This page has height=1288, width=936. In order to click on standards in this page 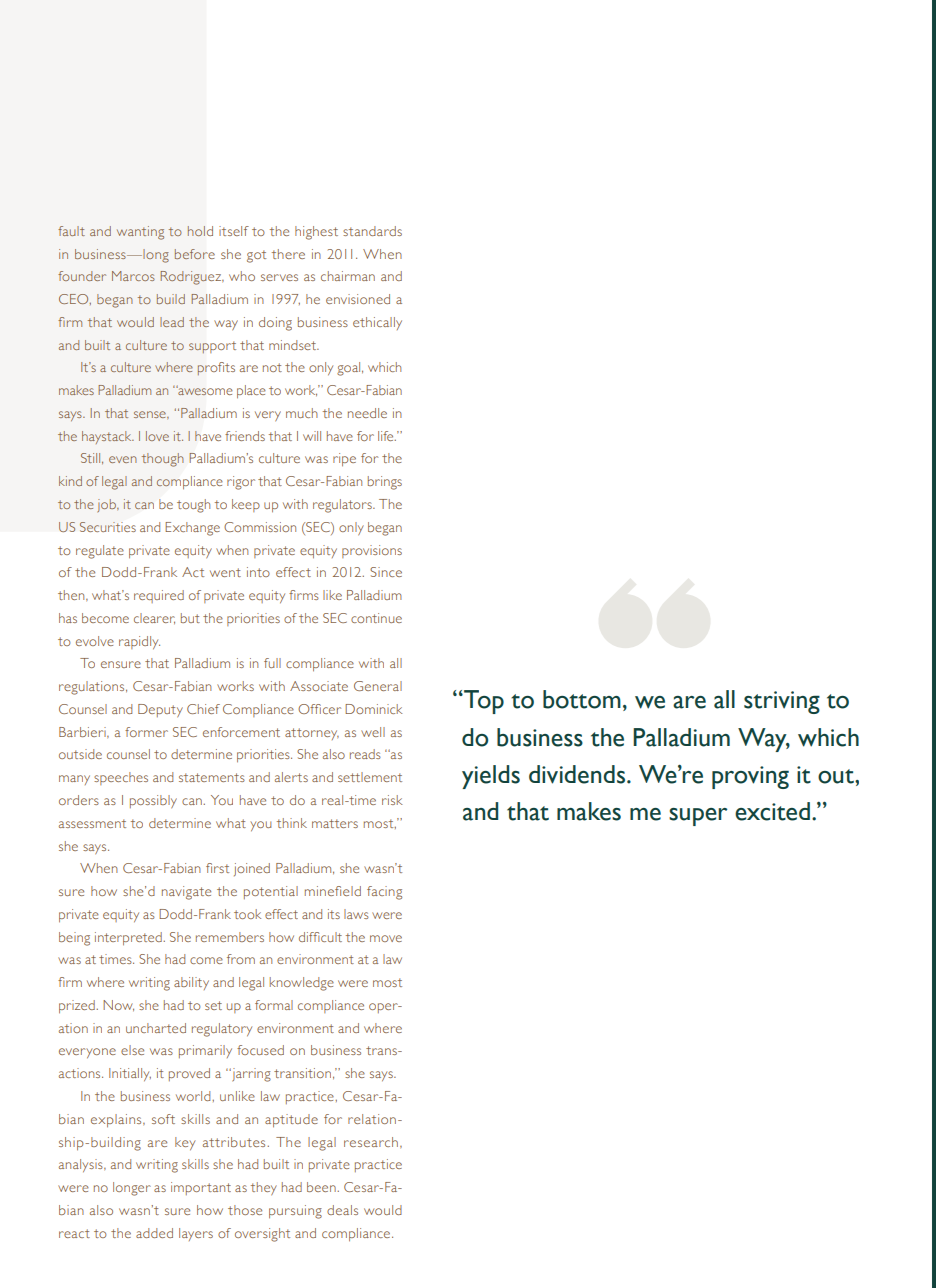, I will do `click(372, 231)`.
